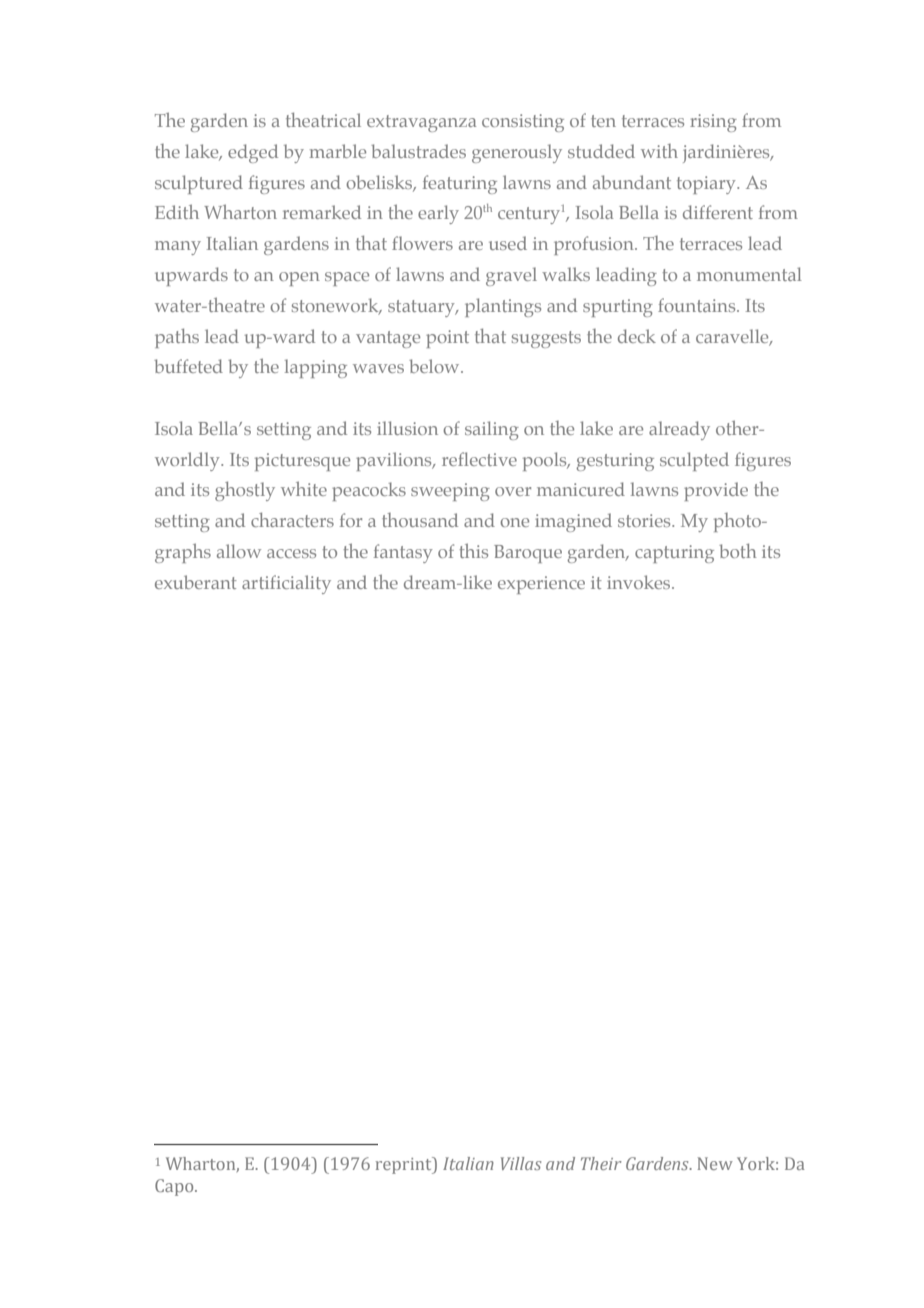  I want to click on capturing, so click(674, 554).
